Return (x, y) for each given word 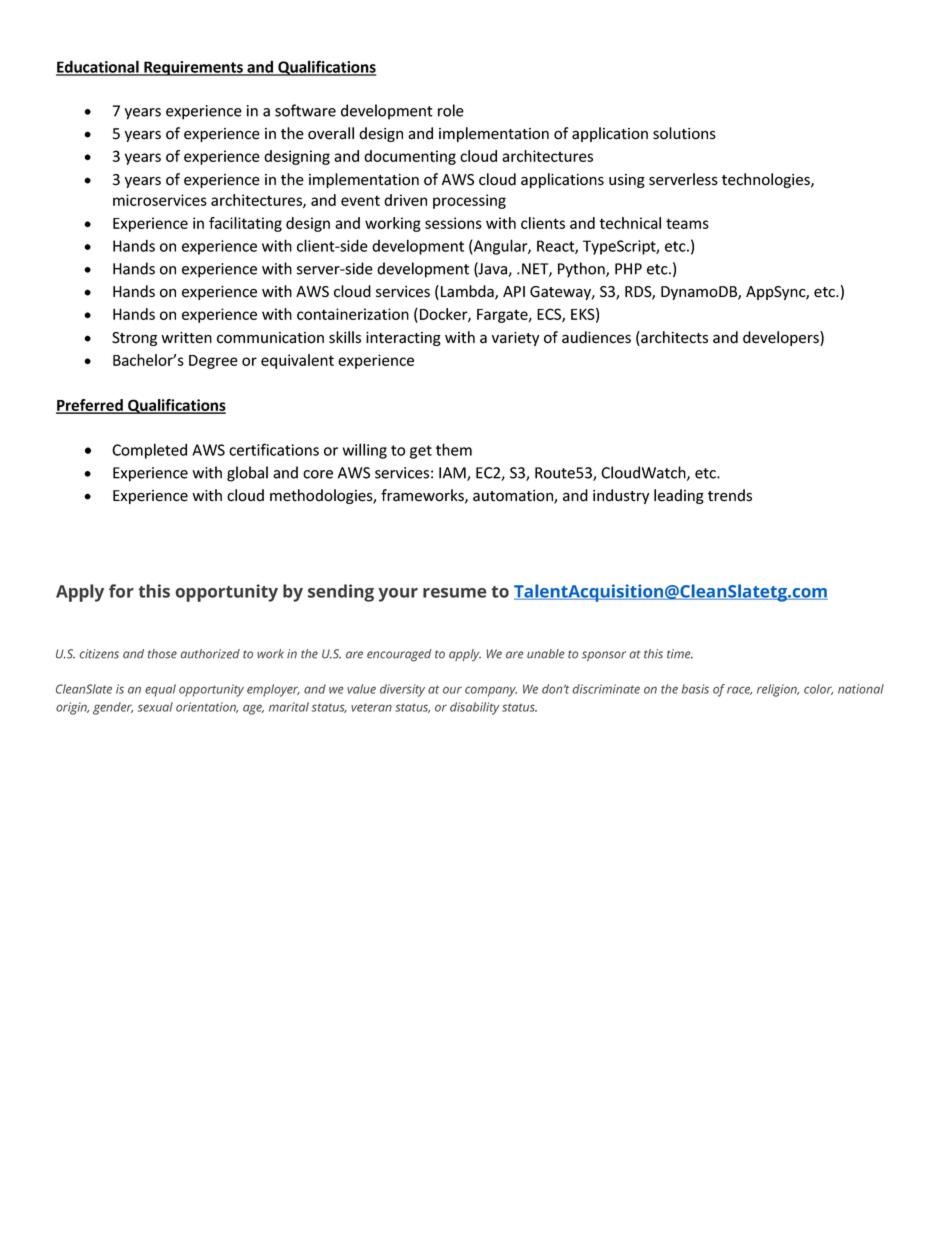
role (451, 110)
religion (778, 690)
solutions (684, 133)
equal (160, 690)
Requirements (193, 68)
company (491, 691)
